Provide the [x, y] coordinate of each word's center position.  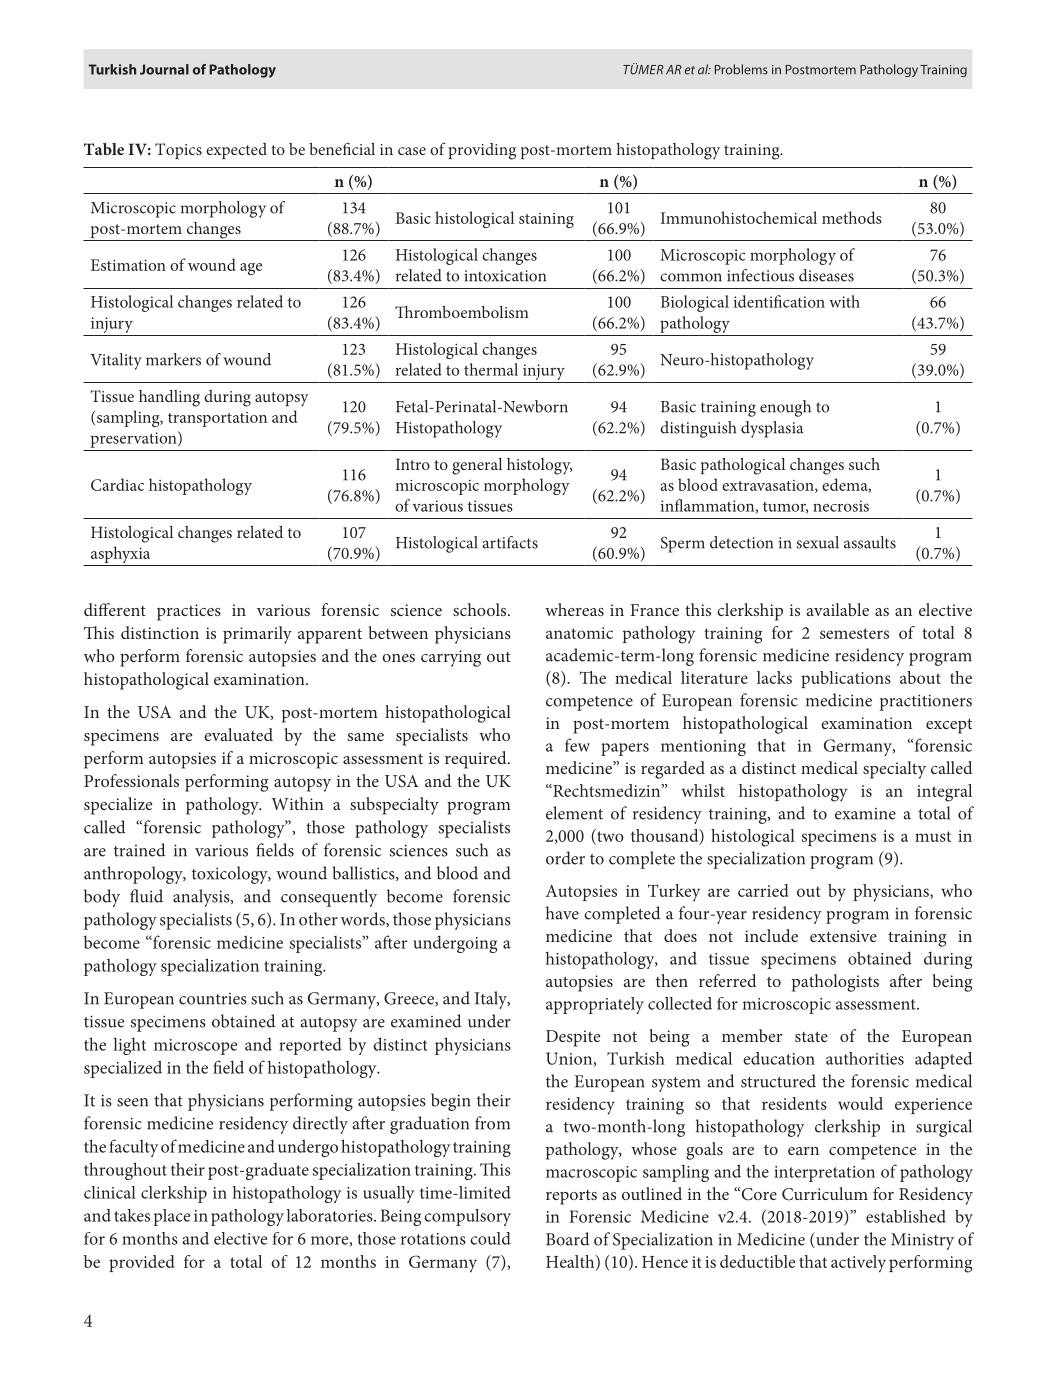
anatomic [579, 633]
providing [482, 151]
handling [169, 398]
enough [785, 408]
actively [858, 1264]
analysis [202, 898]
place [171, 1217]
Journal [164, 69]
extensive [843, 936]
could [490, 1238]
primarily [257, 635]
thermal [491, 369]
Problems [741, 69]
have [562, 913]
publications [846, 679]
